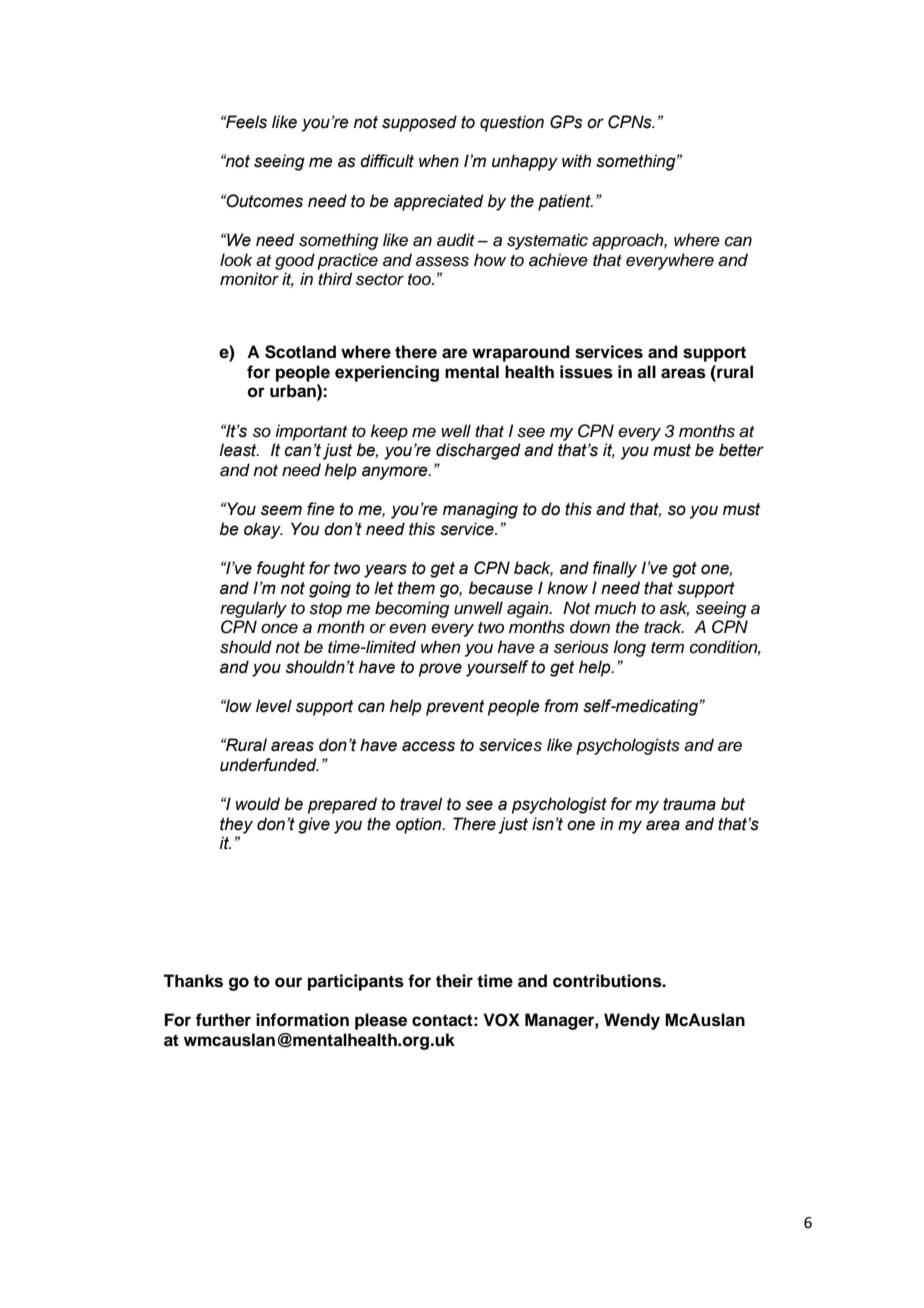  I want to click on difficult, so click(387, 161).
